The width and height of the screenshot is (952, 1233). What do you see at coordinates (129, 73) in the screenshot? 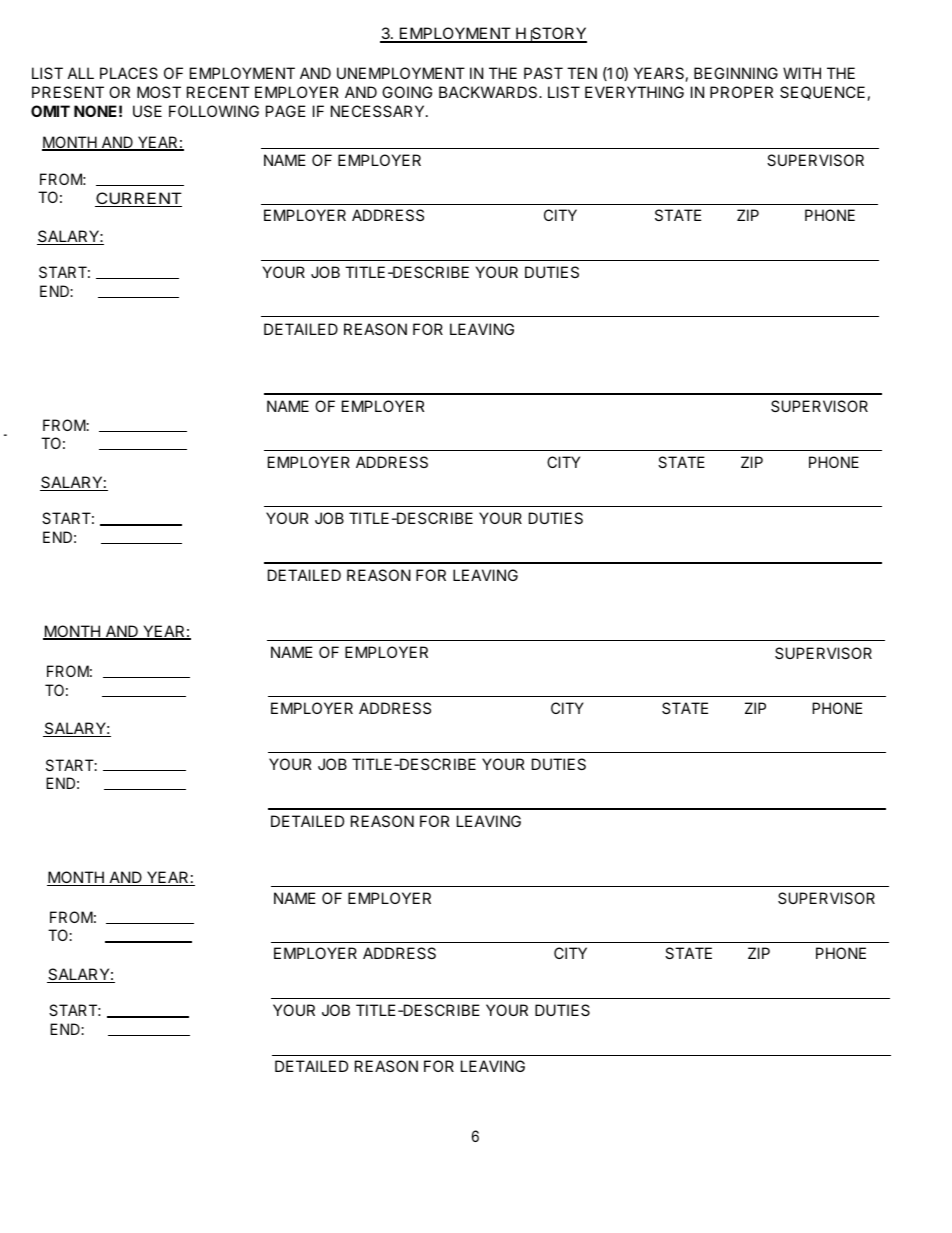
I see `PLACES` at bounding box center [129, 73].
